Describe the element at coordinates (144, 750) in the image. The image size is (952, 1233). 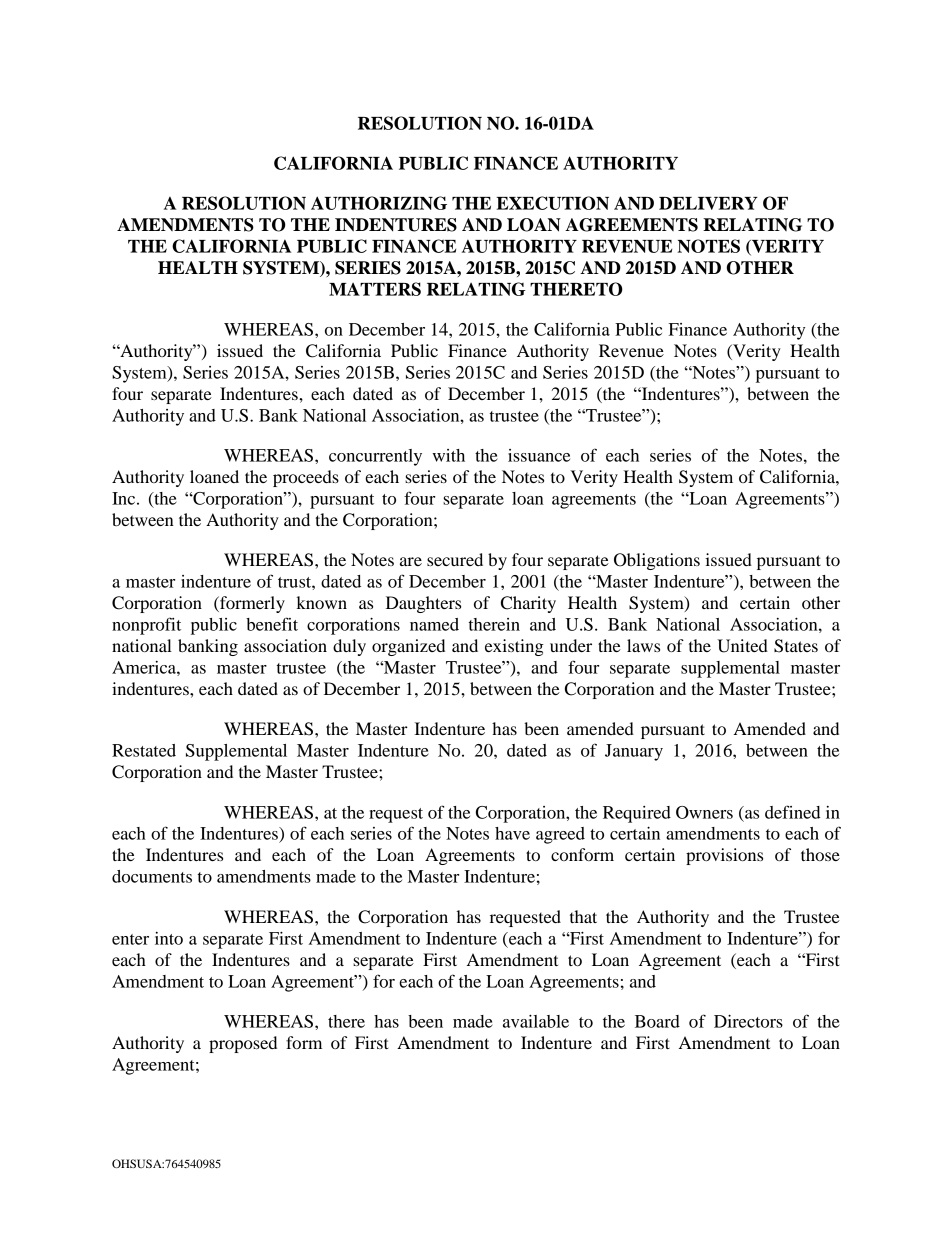
I see `Restated` at that location.
